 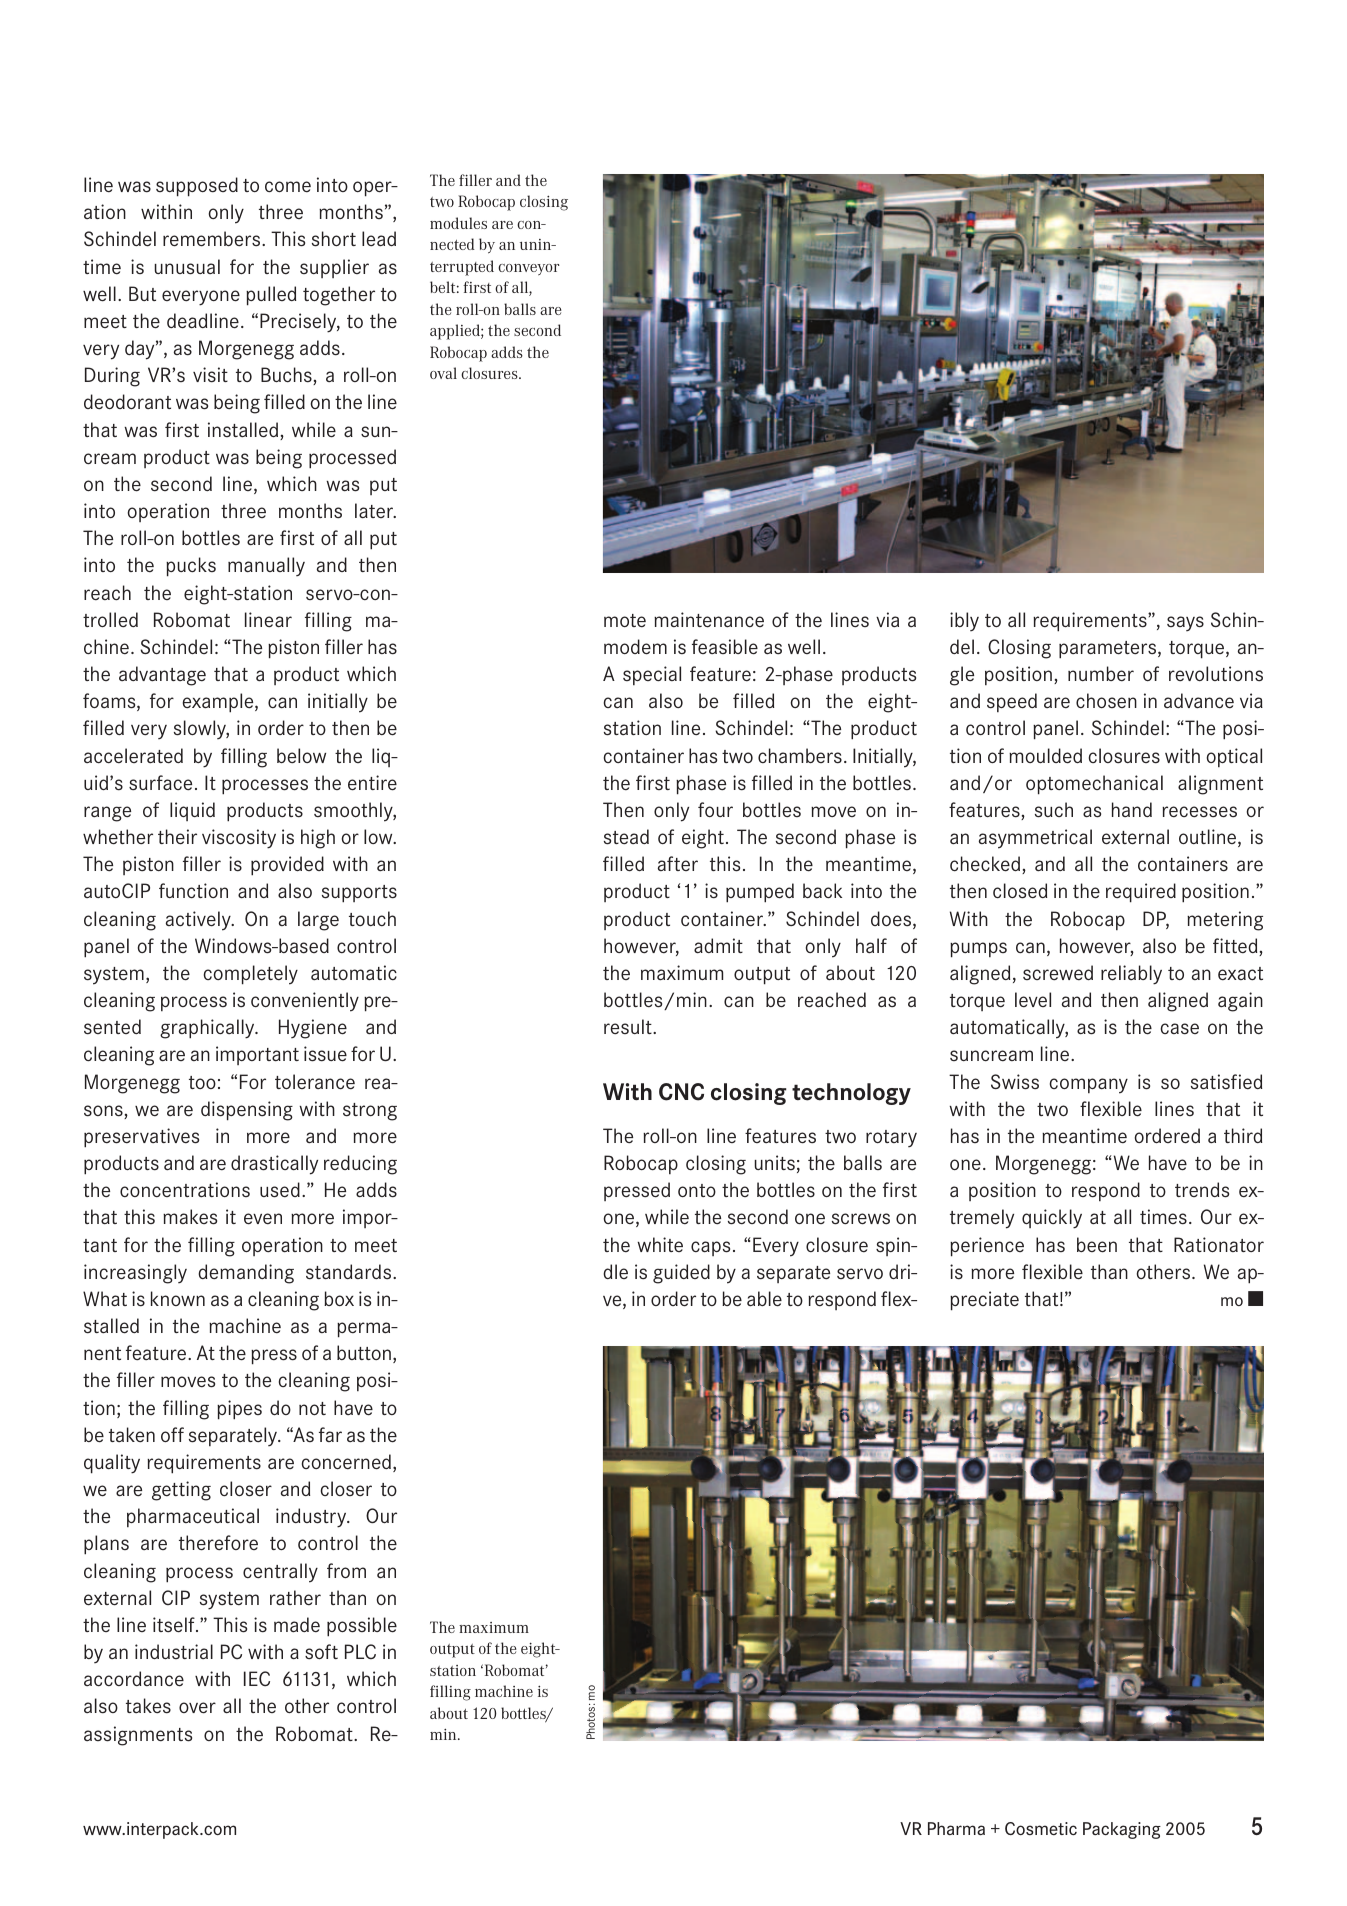 What do you see at coordinates (1185, 623) in the image?
I see `says` at bounding box center [1185, 623].
